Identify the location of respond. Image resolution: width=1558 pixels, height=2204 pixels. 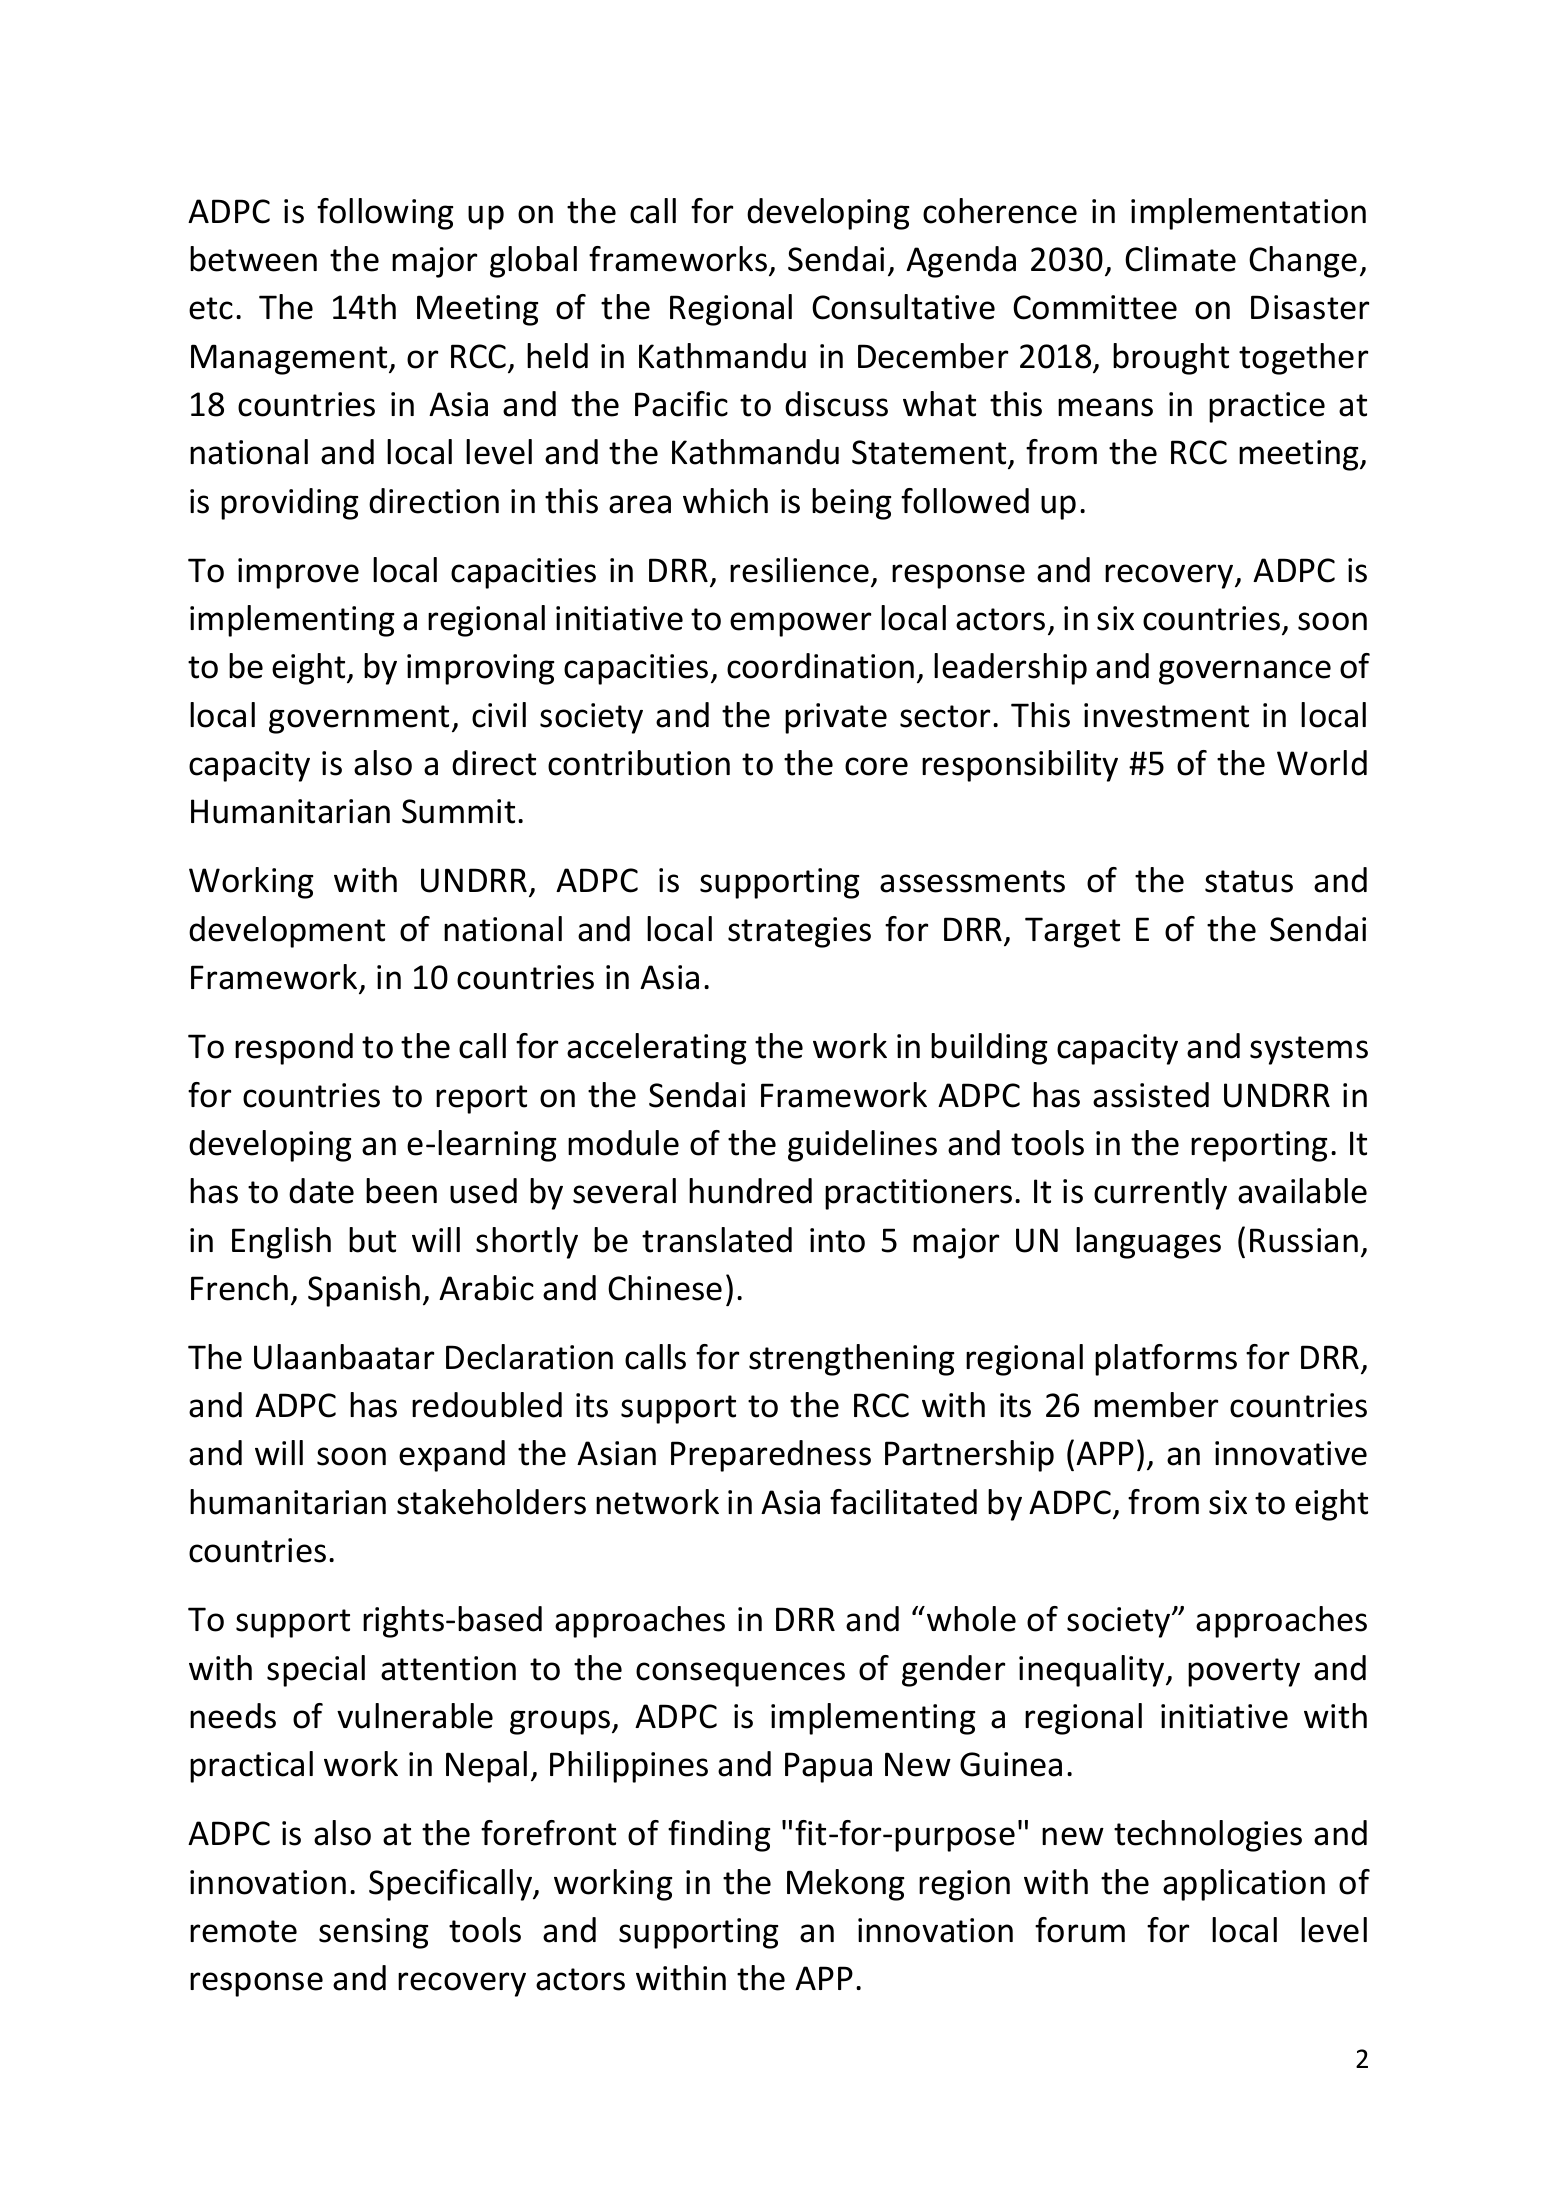
(294, 1049).
